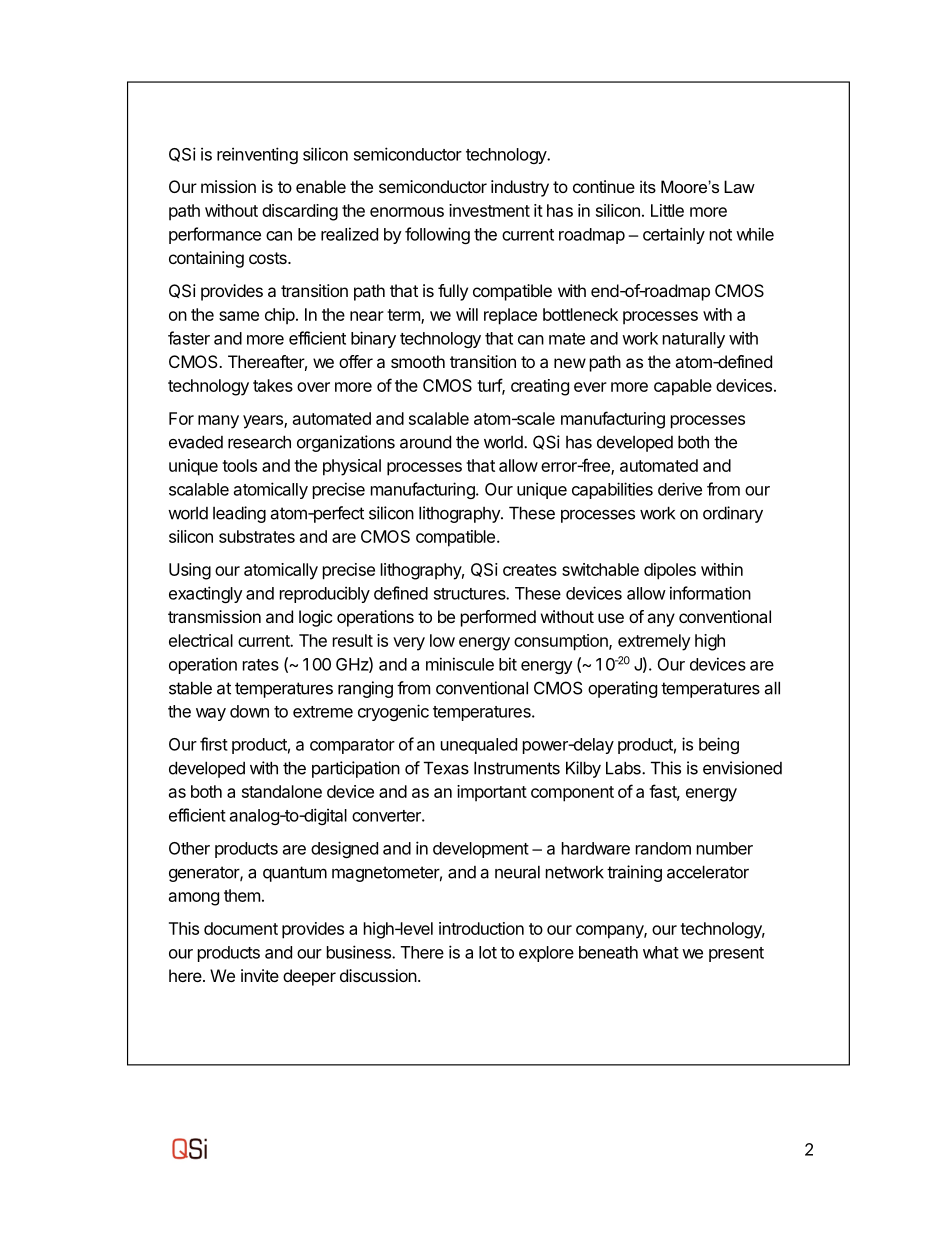  Describe the element at coordinates (460, 664) in the page. I see `miniscule` at that location.
